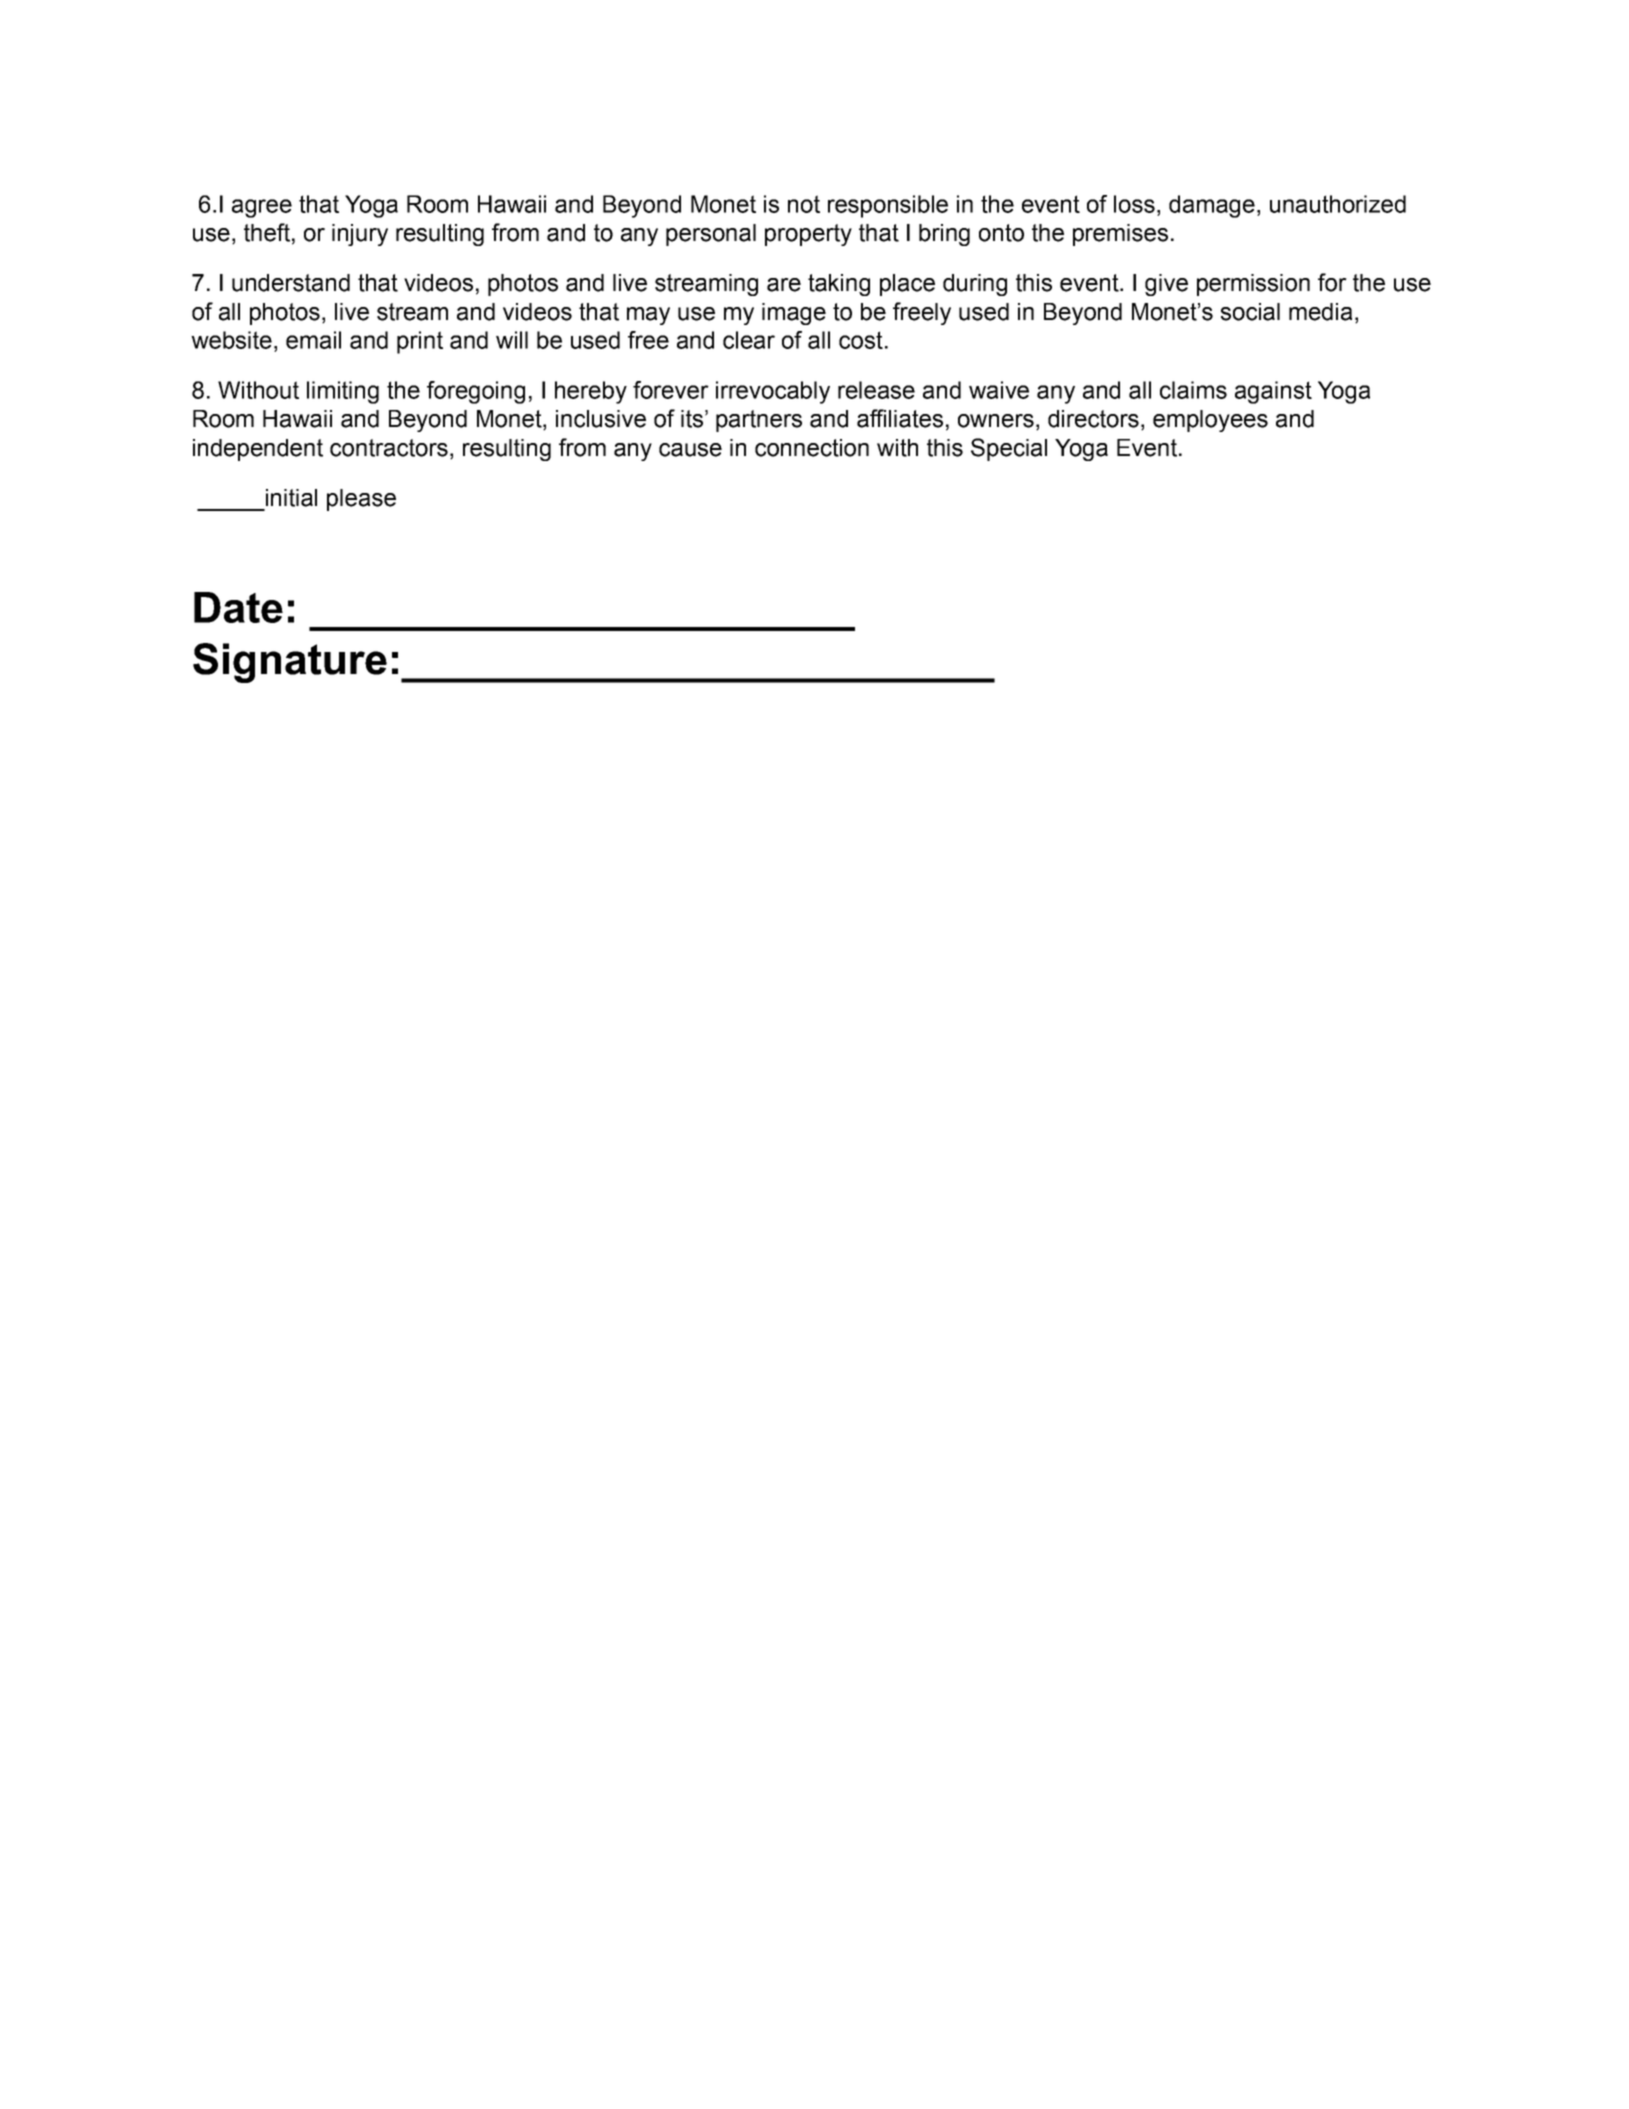 The width and height of the image is (1629, 2109). Describe the element at coordinates (389, 448) in the image. I see `contractors` at that location.
